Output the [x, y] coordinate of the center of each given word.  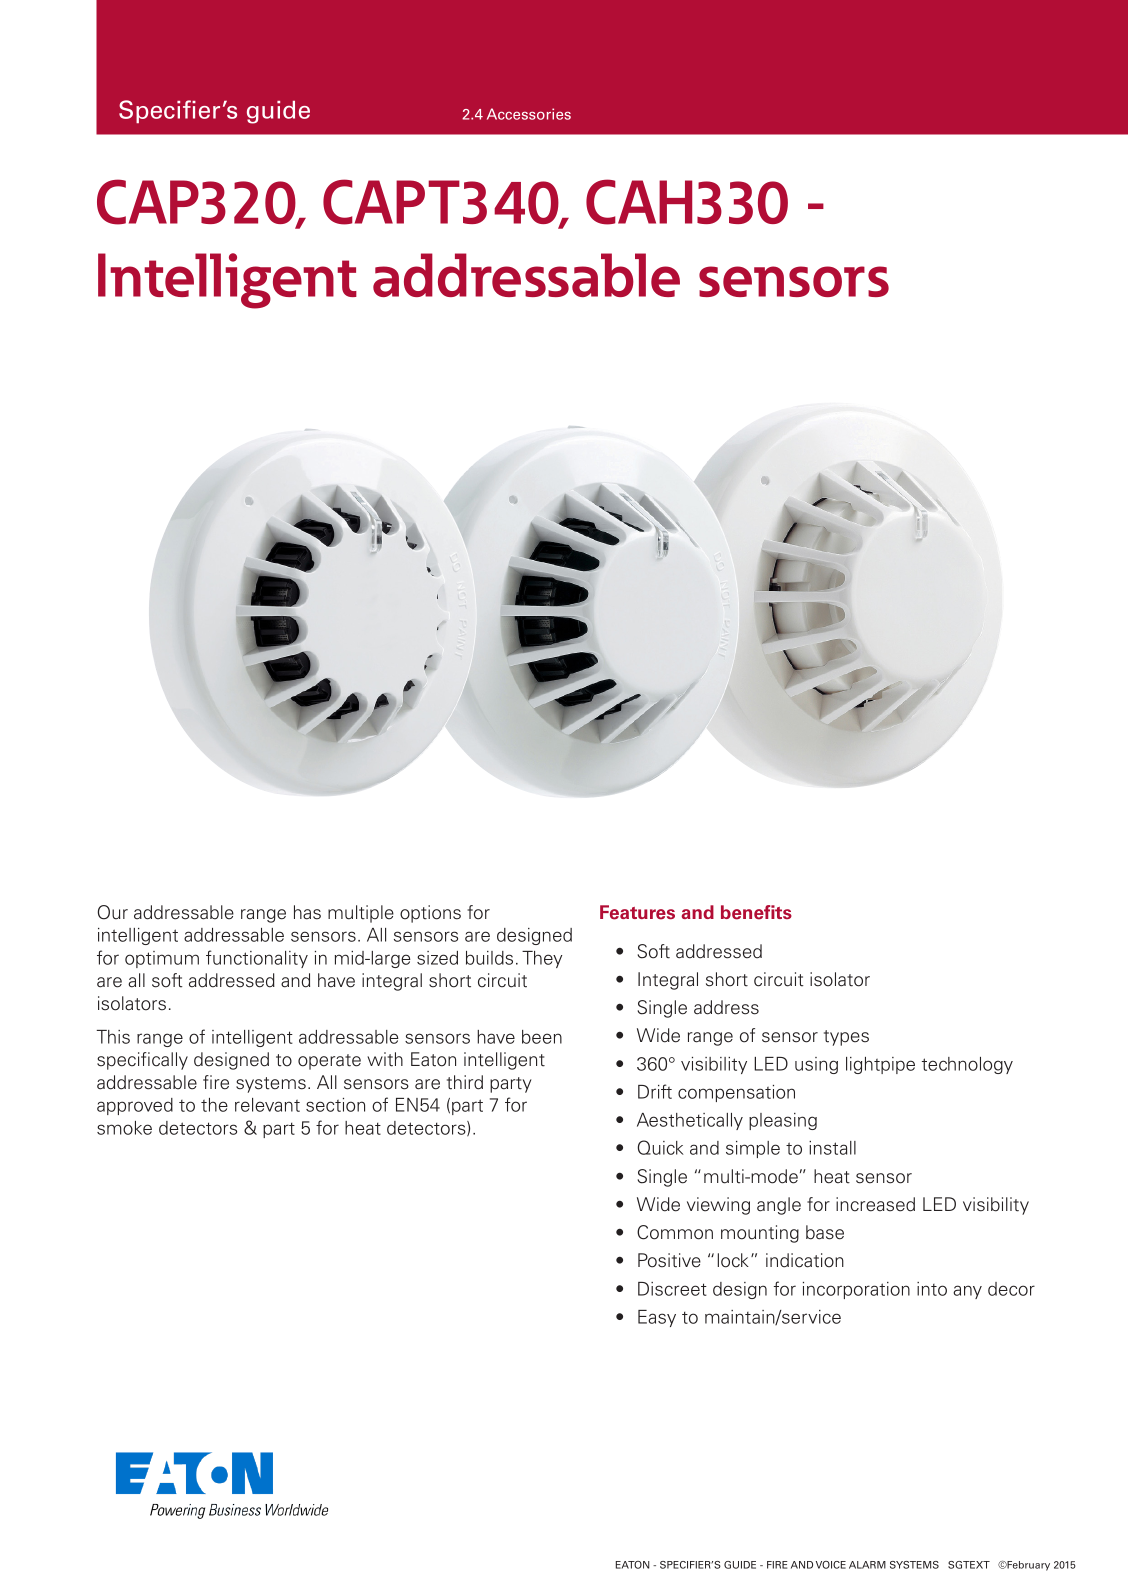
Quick [661, 1147]
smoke [124, 1128]
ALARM [867, 1565]
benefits [756, 912]
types [846, 1038]
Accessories [529, 114]
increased [875, 1204]
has [307, 912]
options [430, 914]
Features [637, 912]
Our [113, 912]
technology [967, 1065]
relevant [267, 1105]
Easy [657, 1318]
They [542, 959]
